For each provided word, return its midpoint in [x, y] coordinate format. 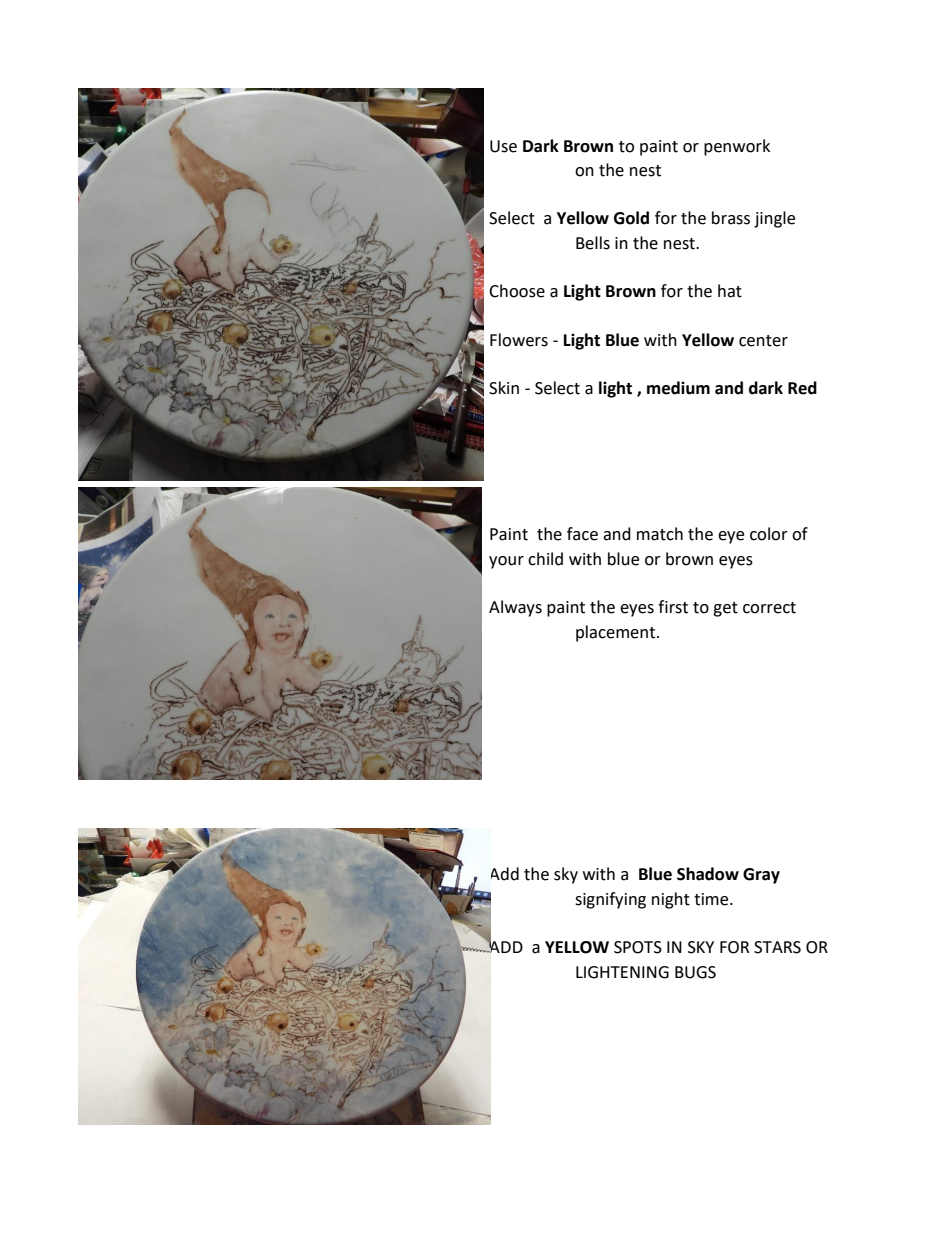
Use [503, 146]
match [660, 534]
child [545, 559]
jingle [774, 219]
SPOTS [638, 947]
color [769, 534]
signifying [610, 900]
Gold [631, 218]
